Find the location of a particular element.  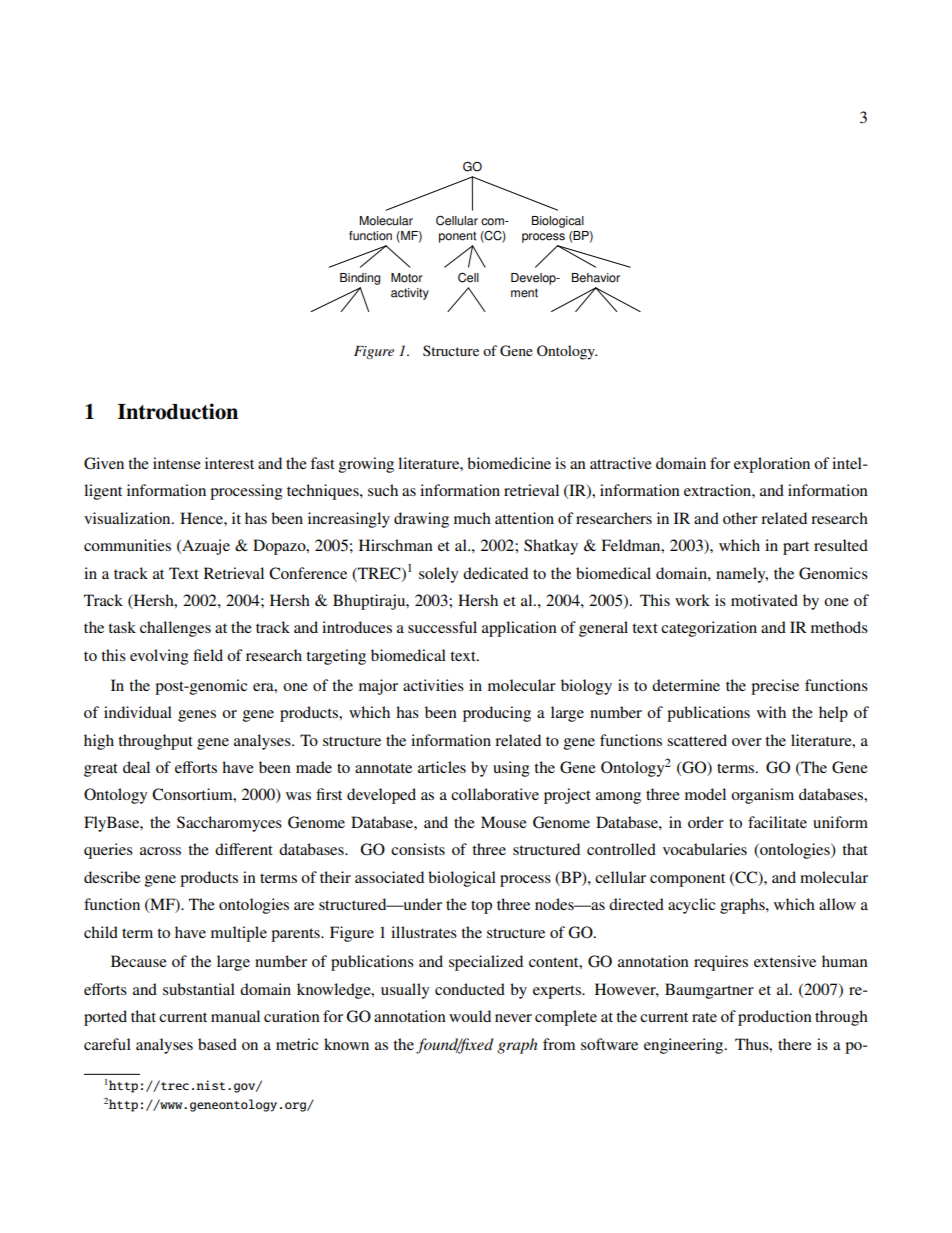

Binding is located at coordinates (360, 279).
